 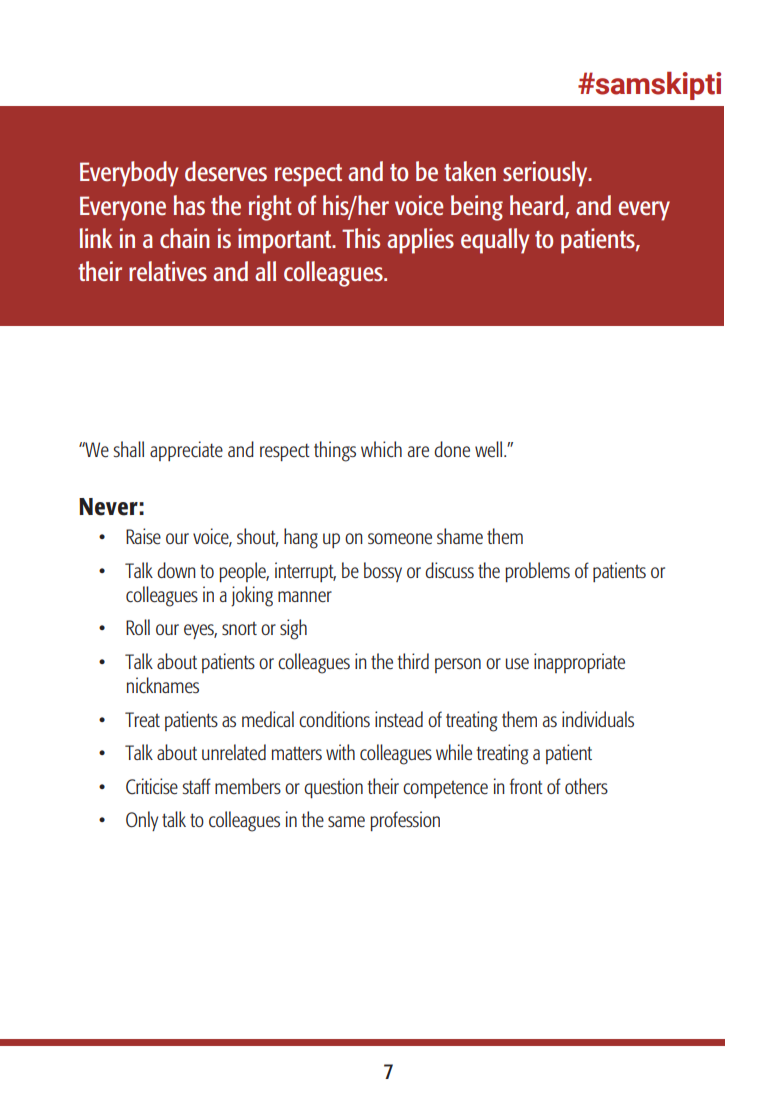 What do you see at coordinates (143, 536) in the image?
I see `Raise` at bounding box center [143, 536].
